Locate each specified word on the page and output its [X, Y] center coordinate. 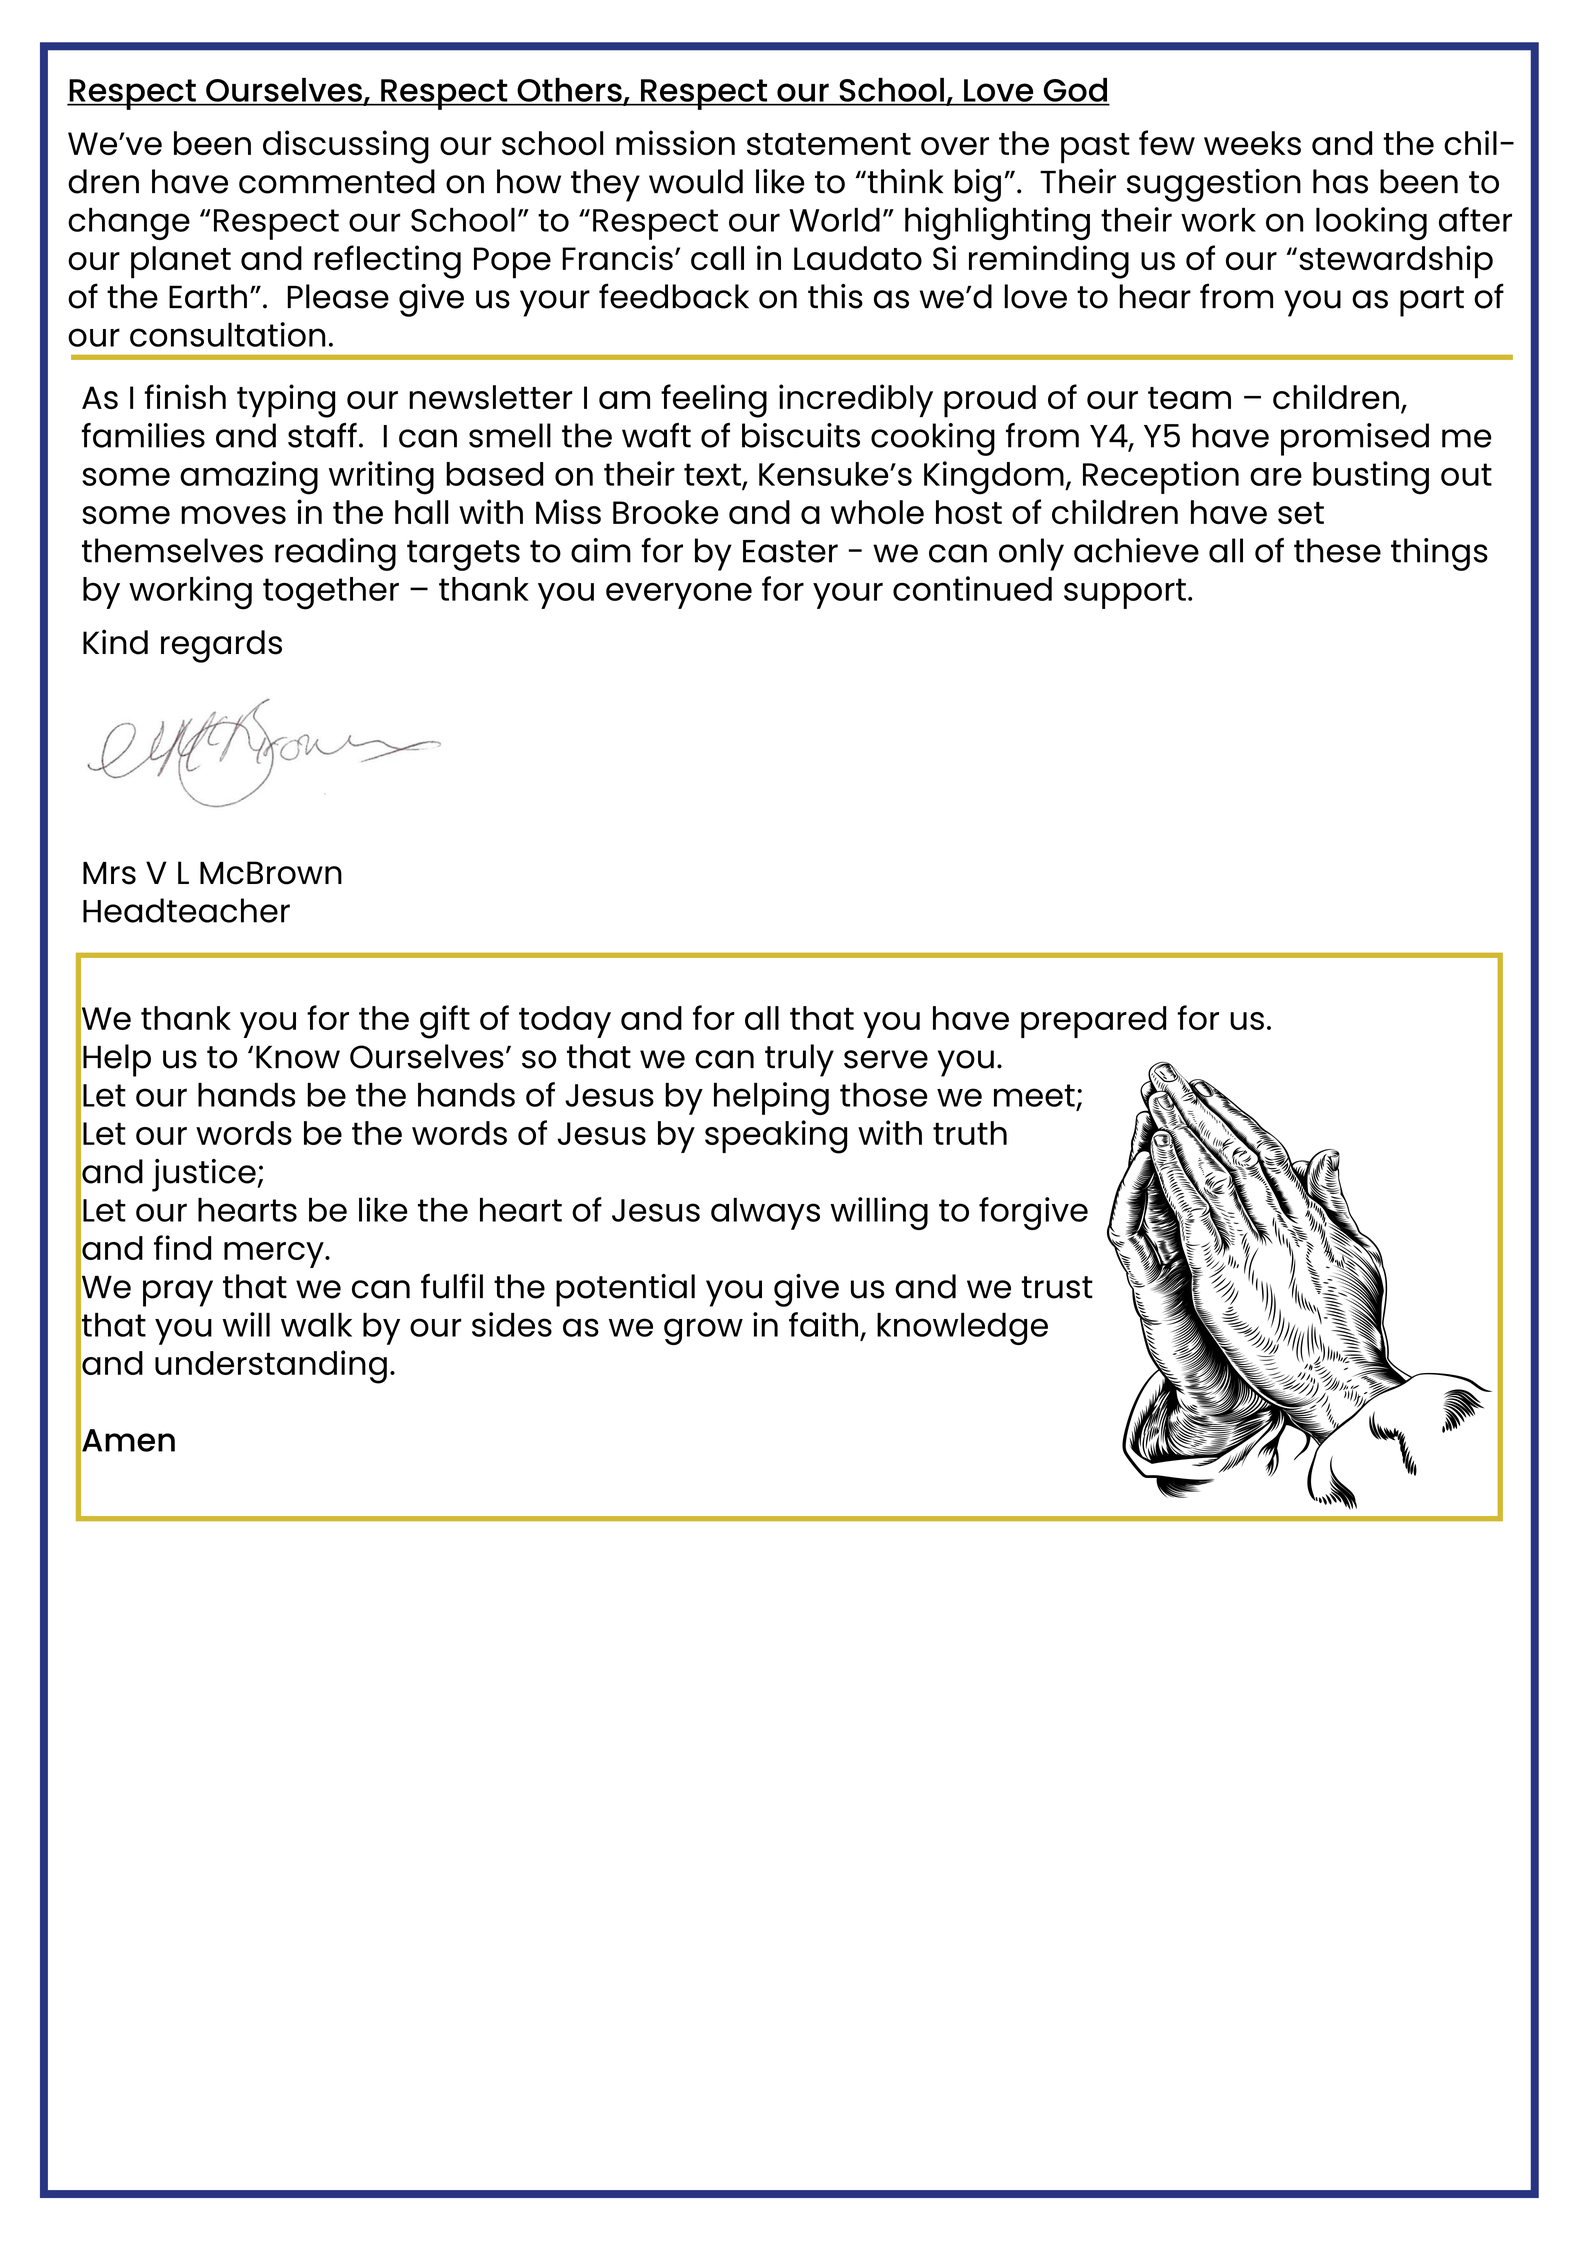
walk [316, 1325]
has [1340, 181]
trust [1057, 1287]
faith [823, 1324]
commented [337, 181]
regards [221, 646]
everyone [679, 595]
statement [829, 144]
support [1125, 593]
